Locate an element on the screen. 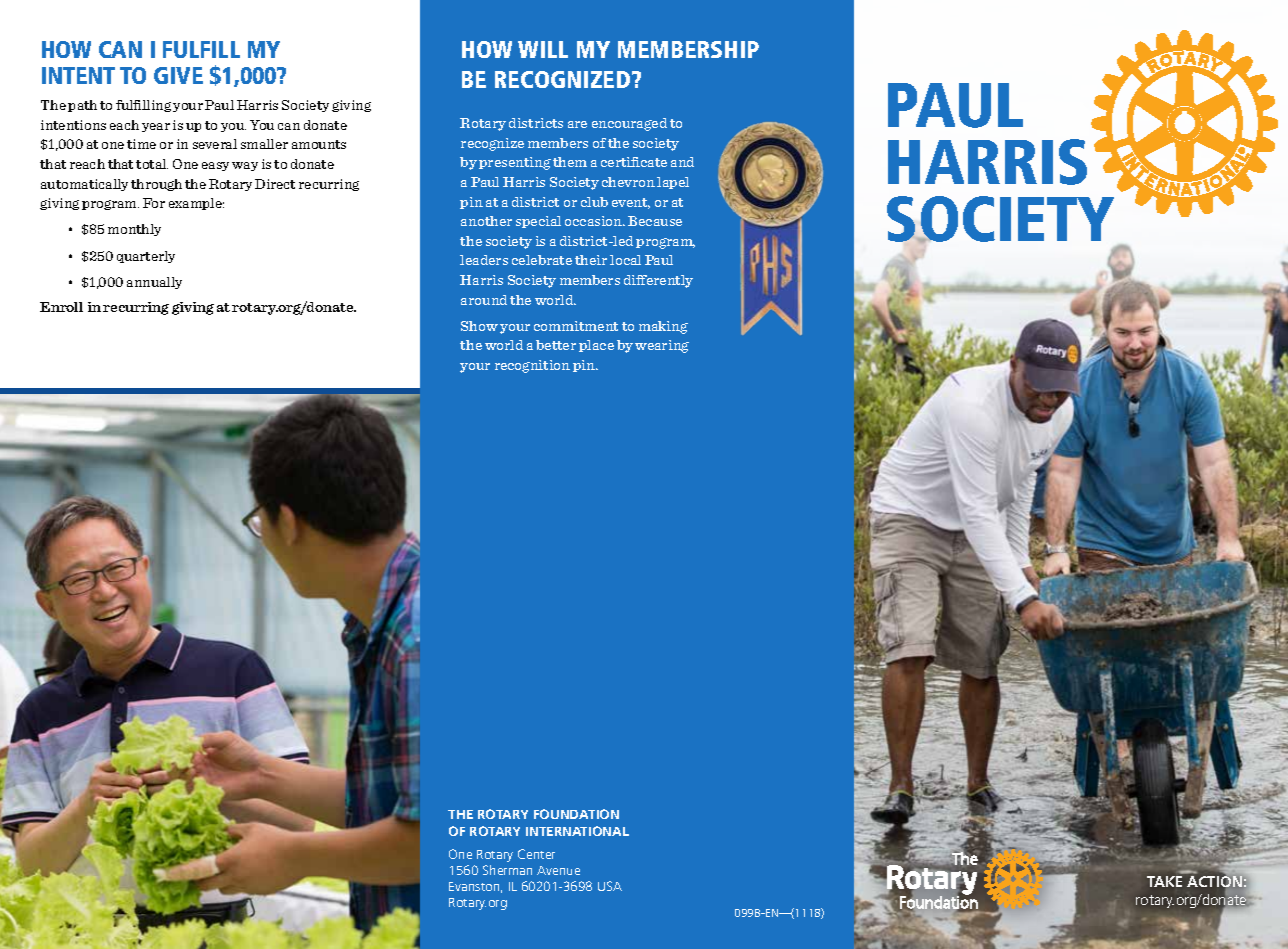 The image size is (1288, 949). WILL is located at coordinates (543, 49).
